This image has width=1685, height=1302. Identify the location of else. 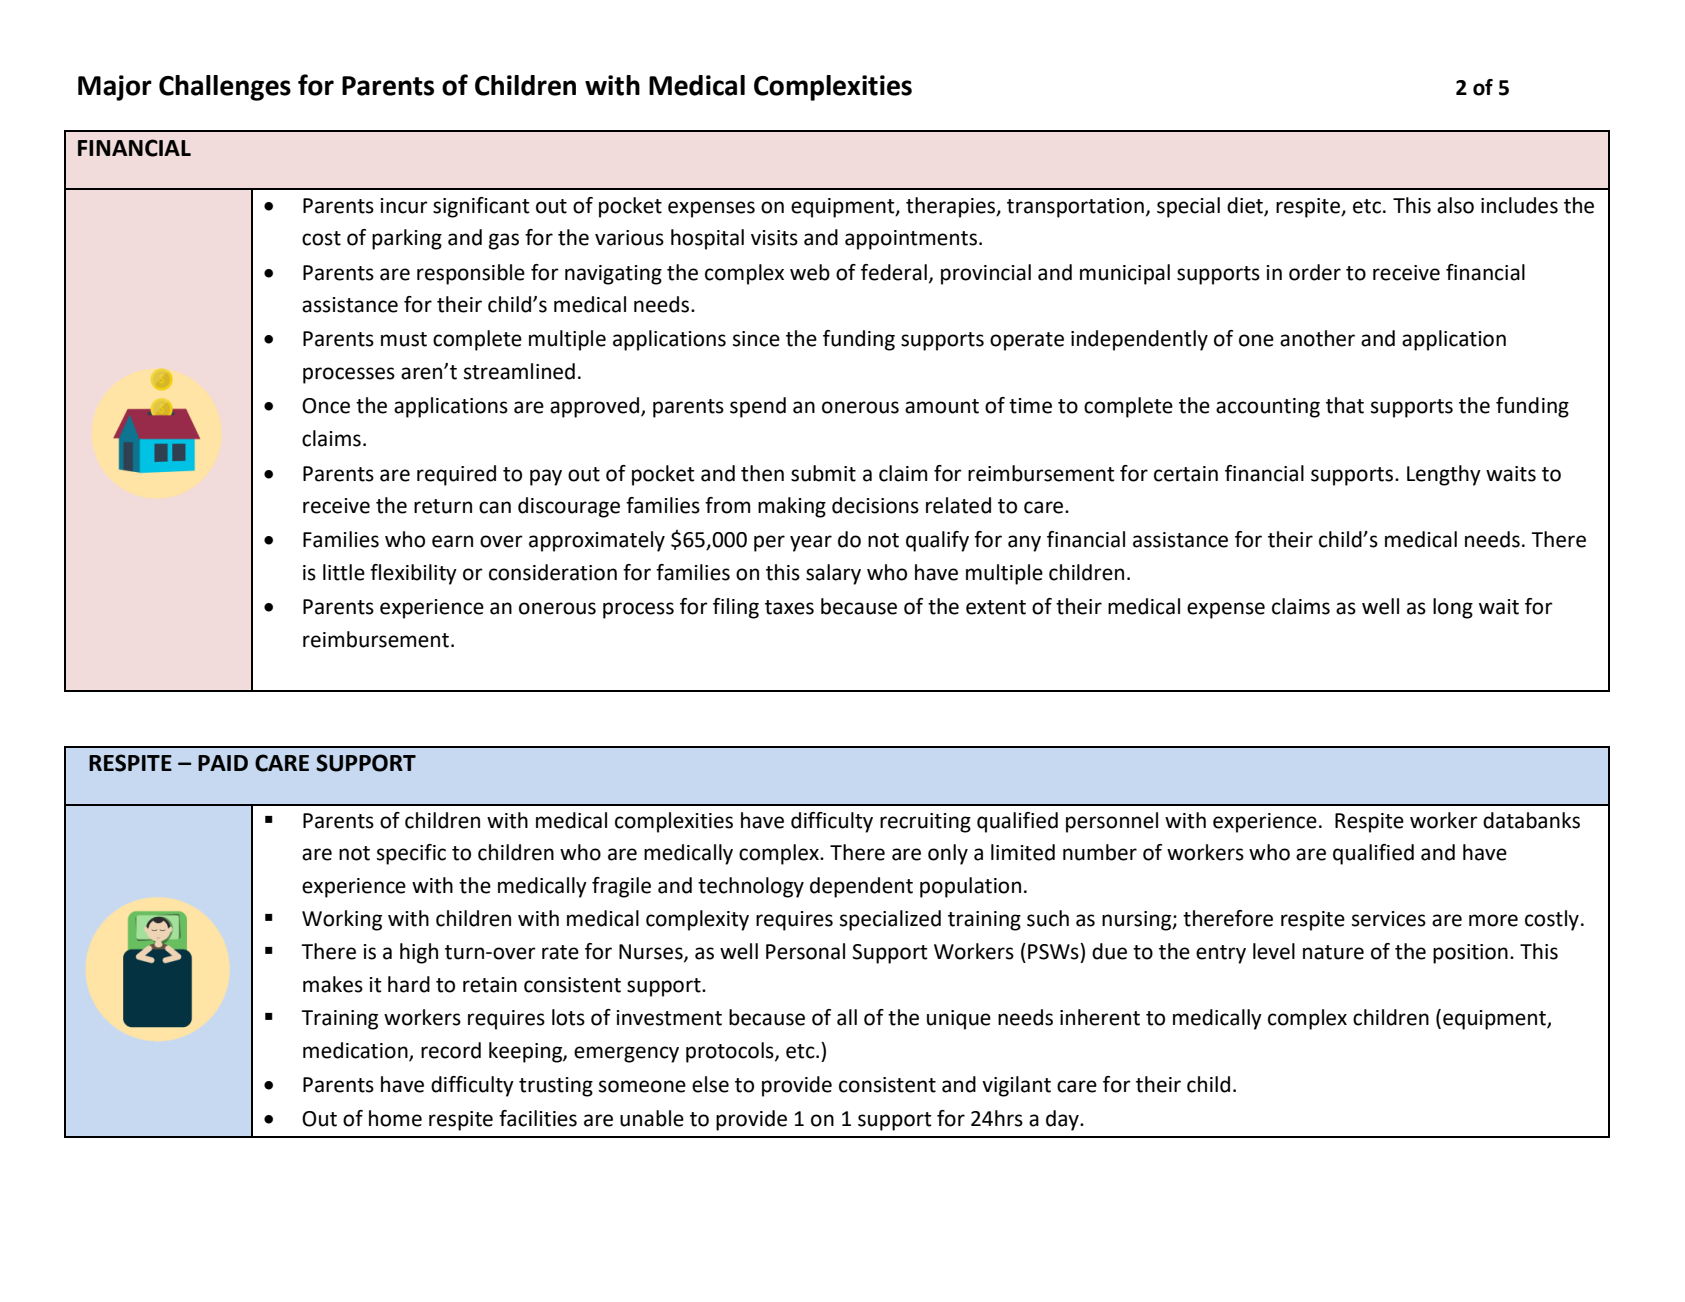
(710, 1084).
